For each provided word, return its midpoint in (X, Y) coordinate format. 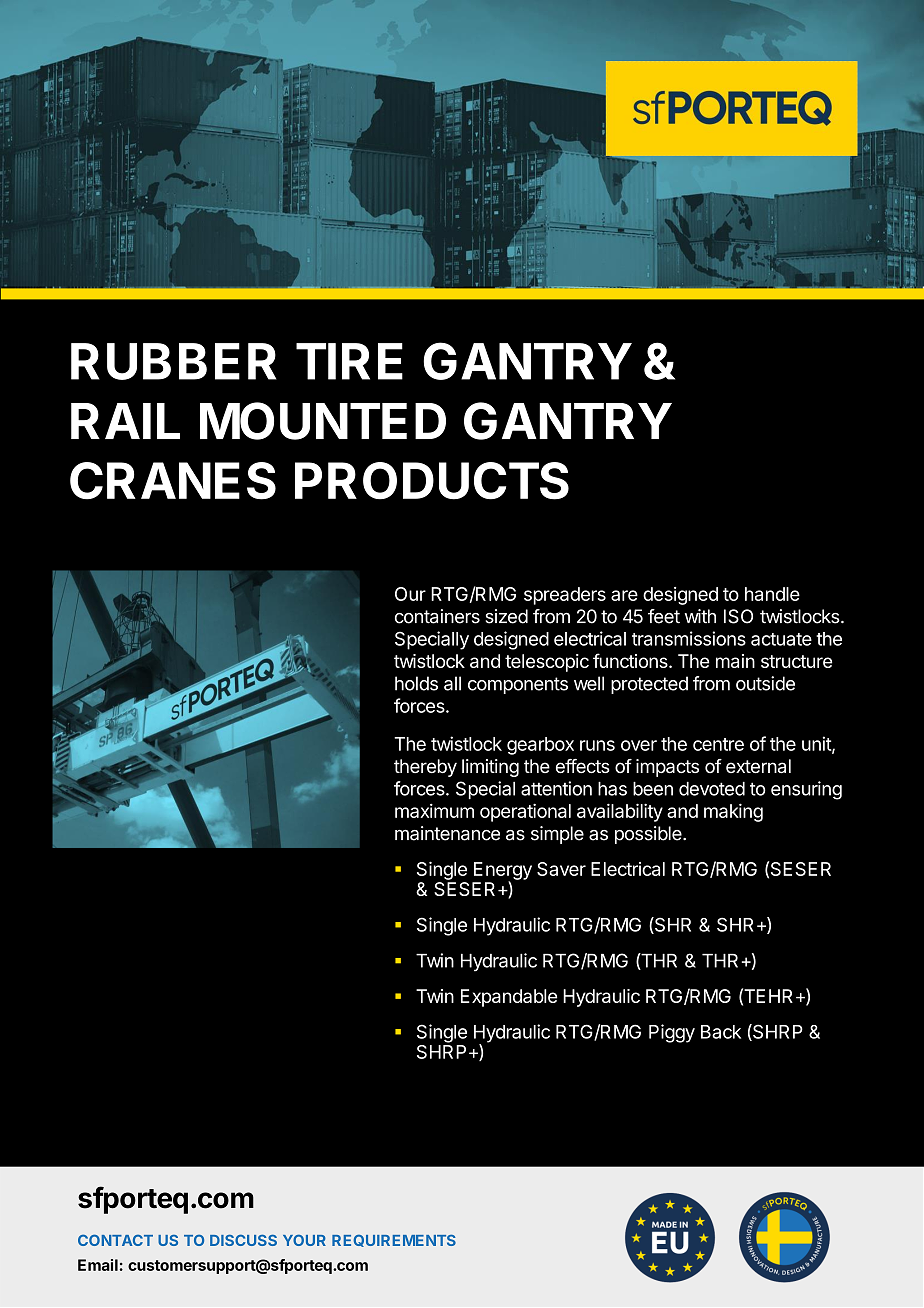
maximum (434, 811)
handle (772, 594)
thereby (425, 768)
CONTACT (115, 1240)
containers (437, 616)
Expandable (509, 998)
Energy (503, 872)
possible (649, 835)
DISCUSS (243, 1240)
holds (416, 683)
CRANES (173, 481)
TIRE (349, 361)
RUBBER (174, 361)
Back (721, 1032)
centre (718, 744)
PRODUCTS (432, 481)
